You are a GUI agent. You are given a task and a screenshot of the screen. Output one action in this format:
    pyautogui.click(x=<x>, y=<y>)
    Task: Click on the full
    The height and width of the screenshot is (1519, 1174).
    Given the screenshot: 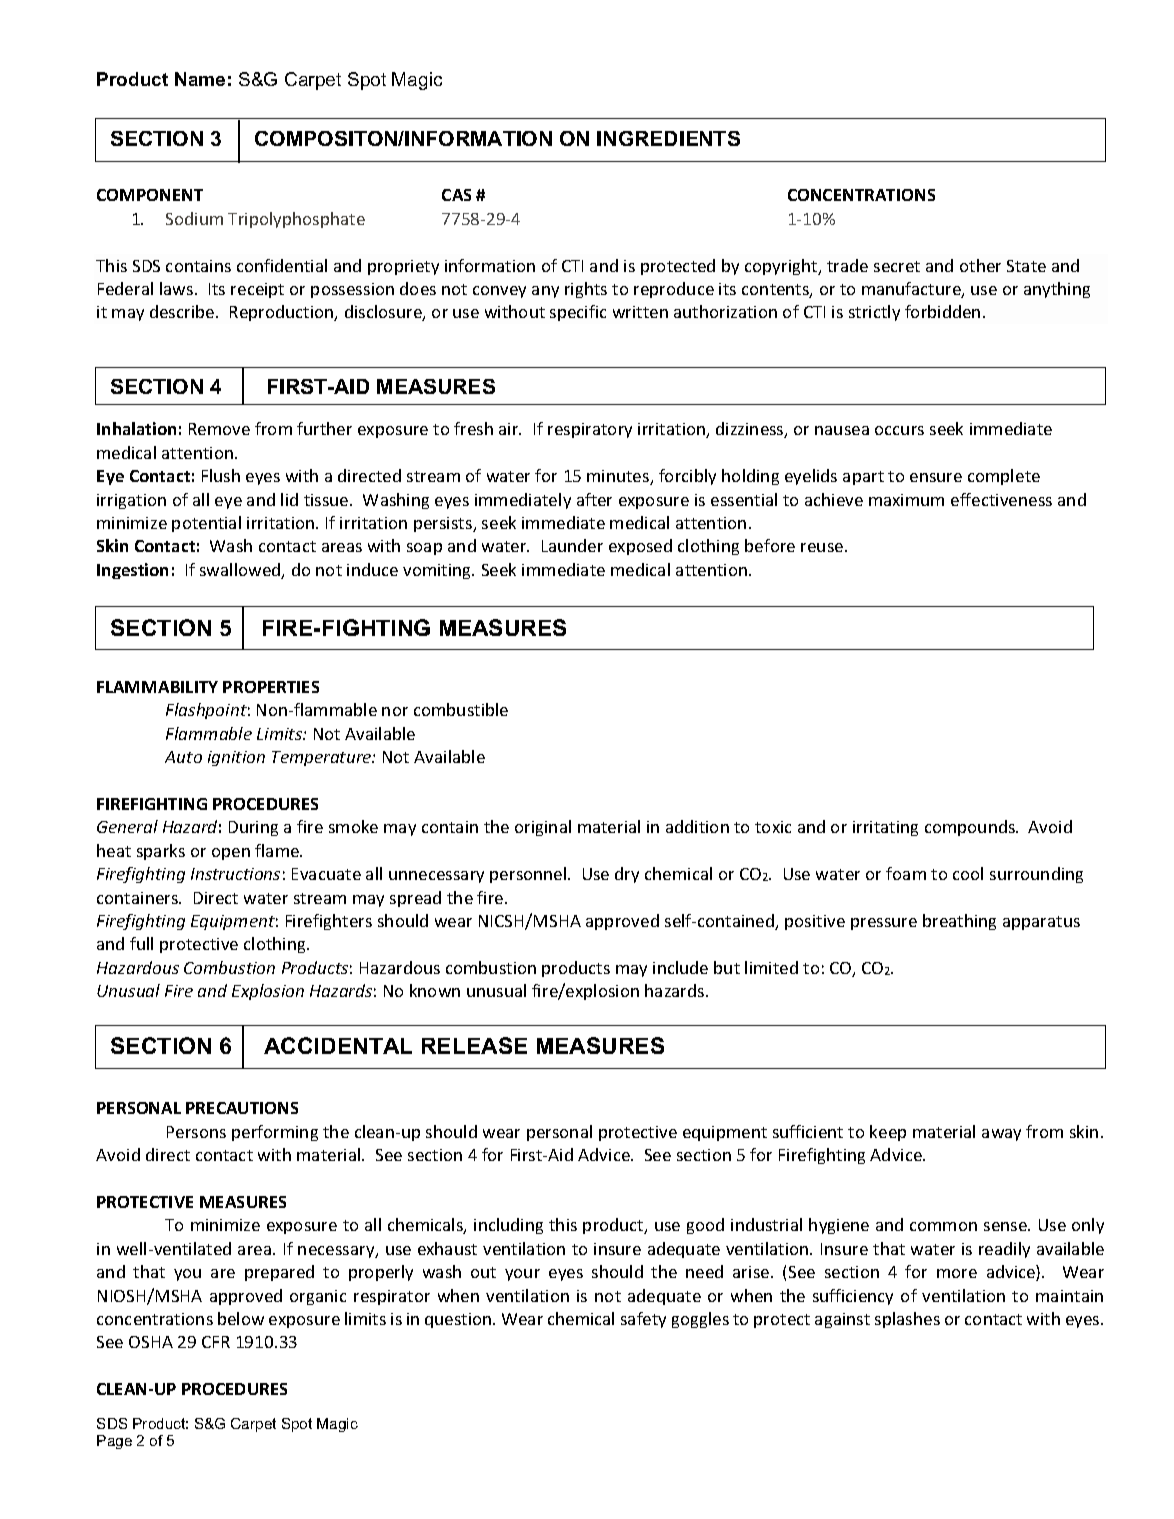 What is the action you would take?
    pyautogui.click(x=141, y=943)
